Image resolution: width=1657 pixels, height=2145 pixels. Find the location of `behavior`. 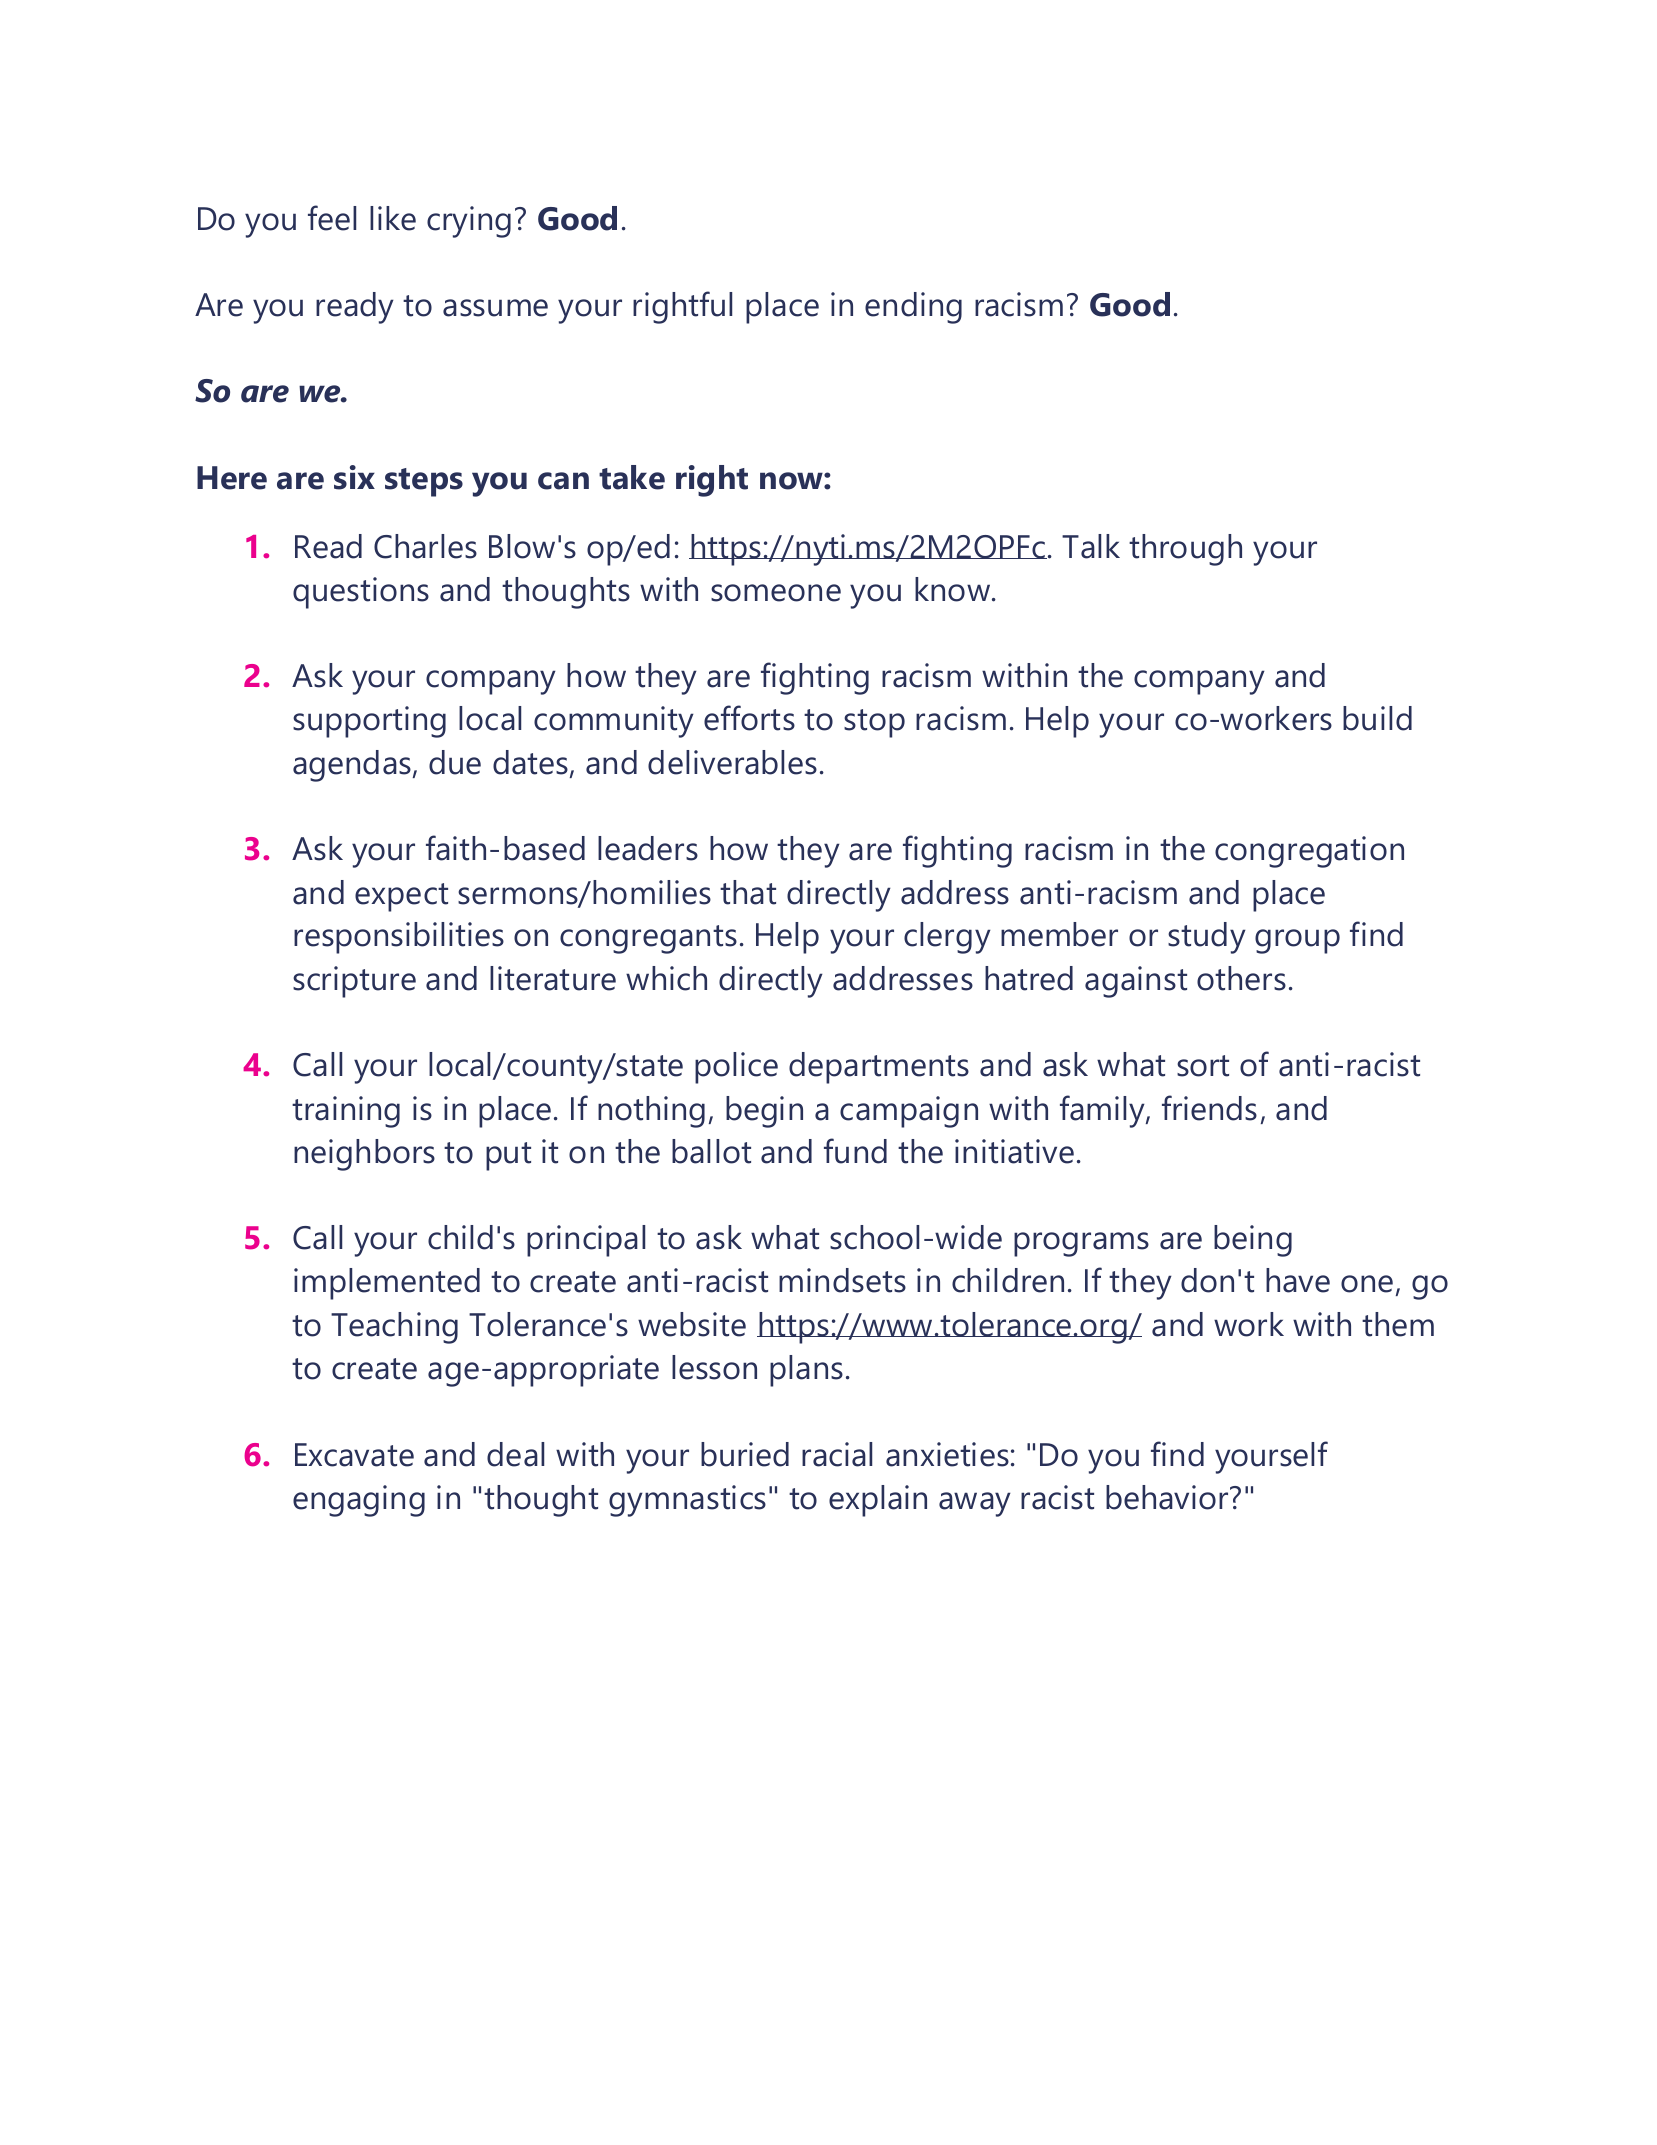

behavior is located at coordinates (1168, 1497).
